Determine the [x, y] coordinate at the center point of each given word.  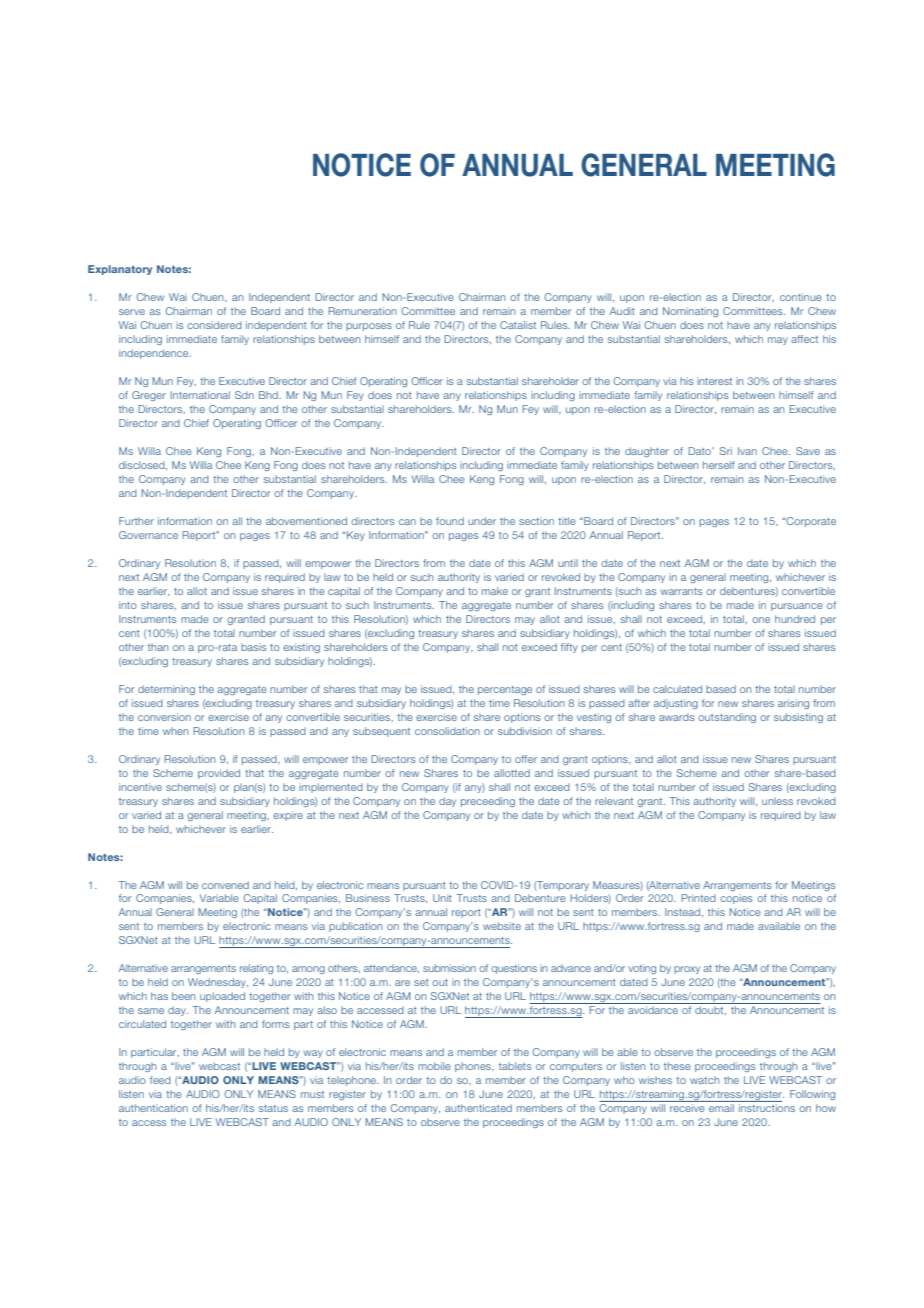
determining [166, 690]
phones [474, 1067]
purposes [369, 327]
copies [736, 899]
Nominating [690, 312]
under [482, 521]
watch [704, 1080]
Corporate [810, 522]
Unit [442, 898]
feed [160, 1080]
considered [214, 325]
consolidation [447, 731]
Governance [148, 535]
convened [225, 885]
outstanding [727, 718]
